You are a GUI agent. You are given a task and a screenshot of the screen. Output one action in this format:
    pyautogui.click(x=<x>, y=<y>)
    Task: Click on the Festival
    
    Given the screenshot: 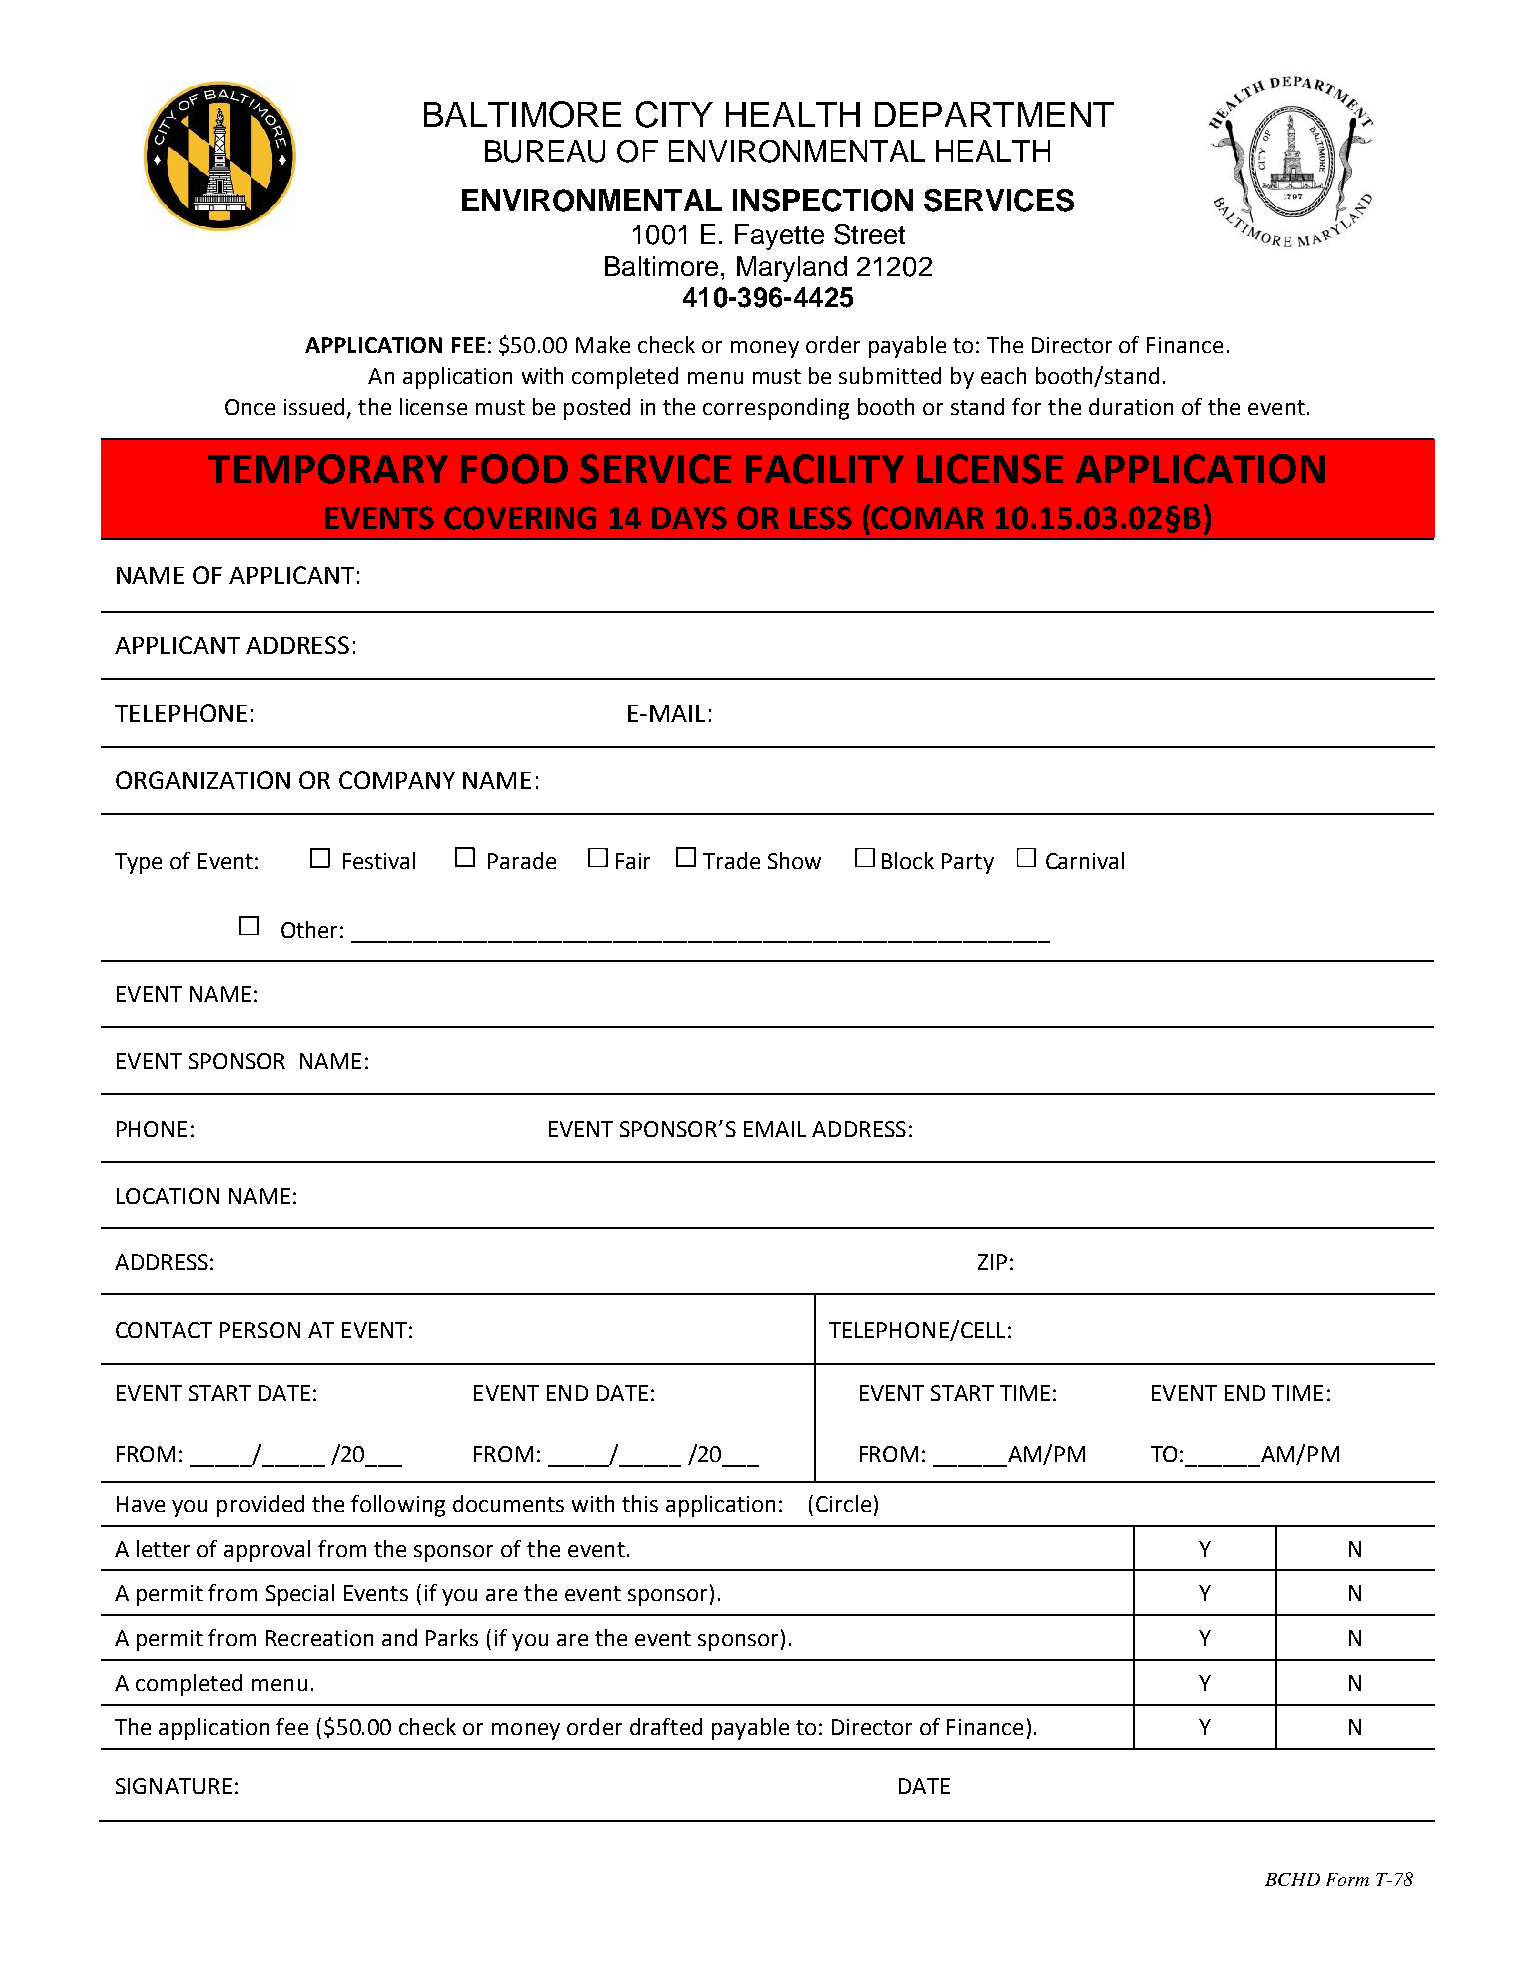 What is the action you would take?
    pyautogui.click(x=379, y=860)
